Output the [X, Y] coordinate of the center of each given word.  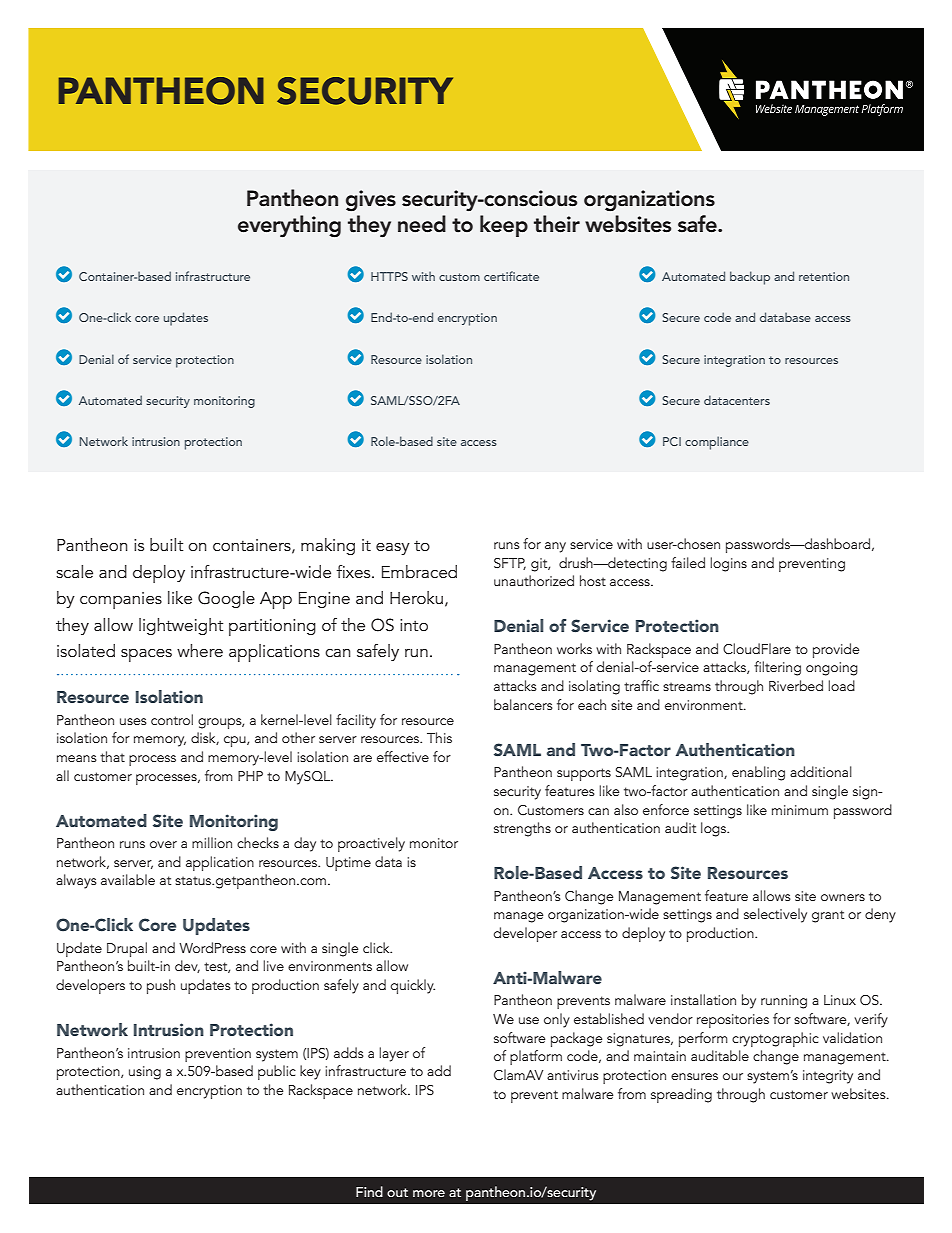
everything [289, 226]
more [429, 1193]
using [145, 1073]
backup [750, 278]
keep [504, 226]
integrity [828, 1077]
